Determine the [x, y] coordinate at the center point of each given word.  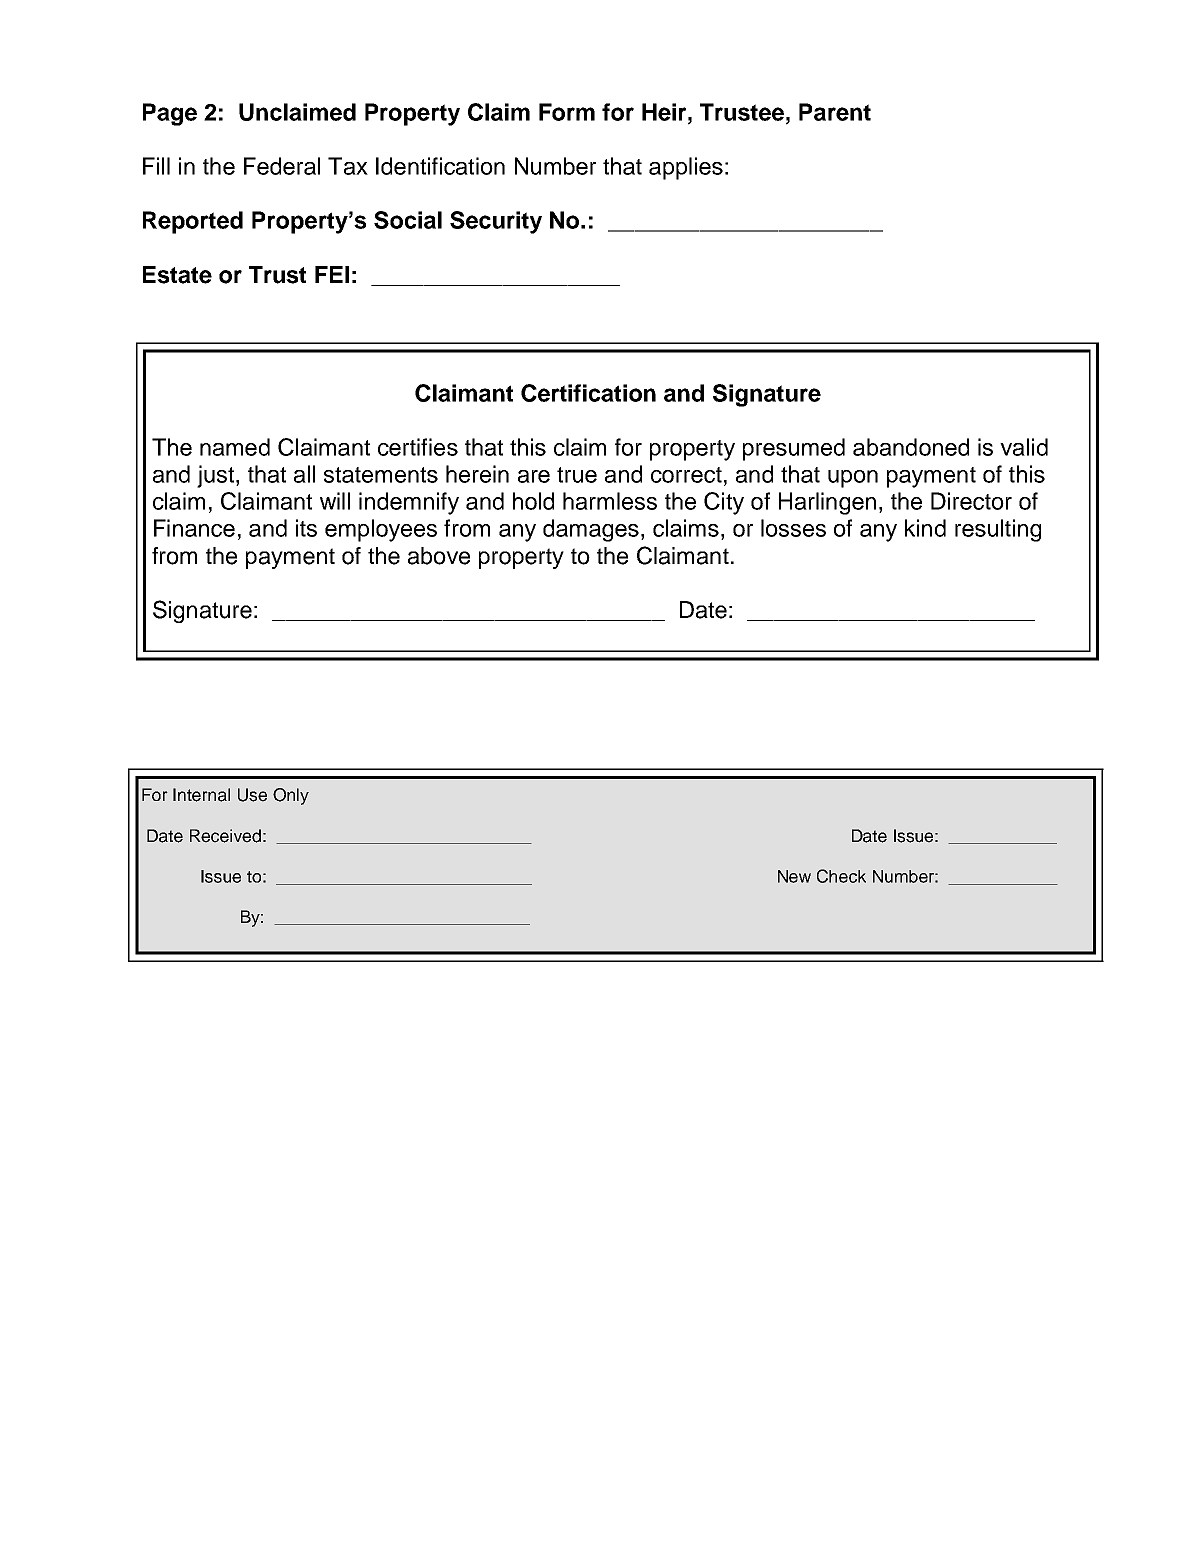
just [215, 476]
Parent [835, 112]
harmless [610, 501]
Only [291, 796]
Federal [282, 166]
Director [971, 501]
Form [567, 112]
